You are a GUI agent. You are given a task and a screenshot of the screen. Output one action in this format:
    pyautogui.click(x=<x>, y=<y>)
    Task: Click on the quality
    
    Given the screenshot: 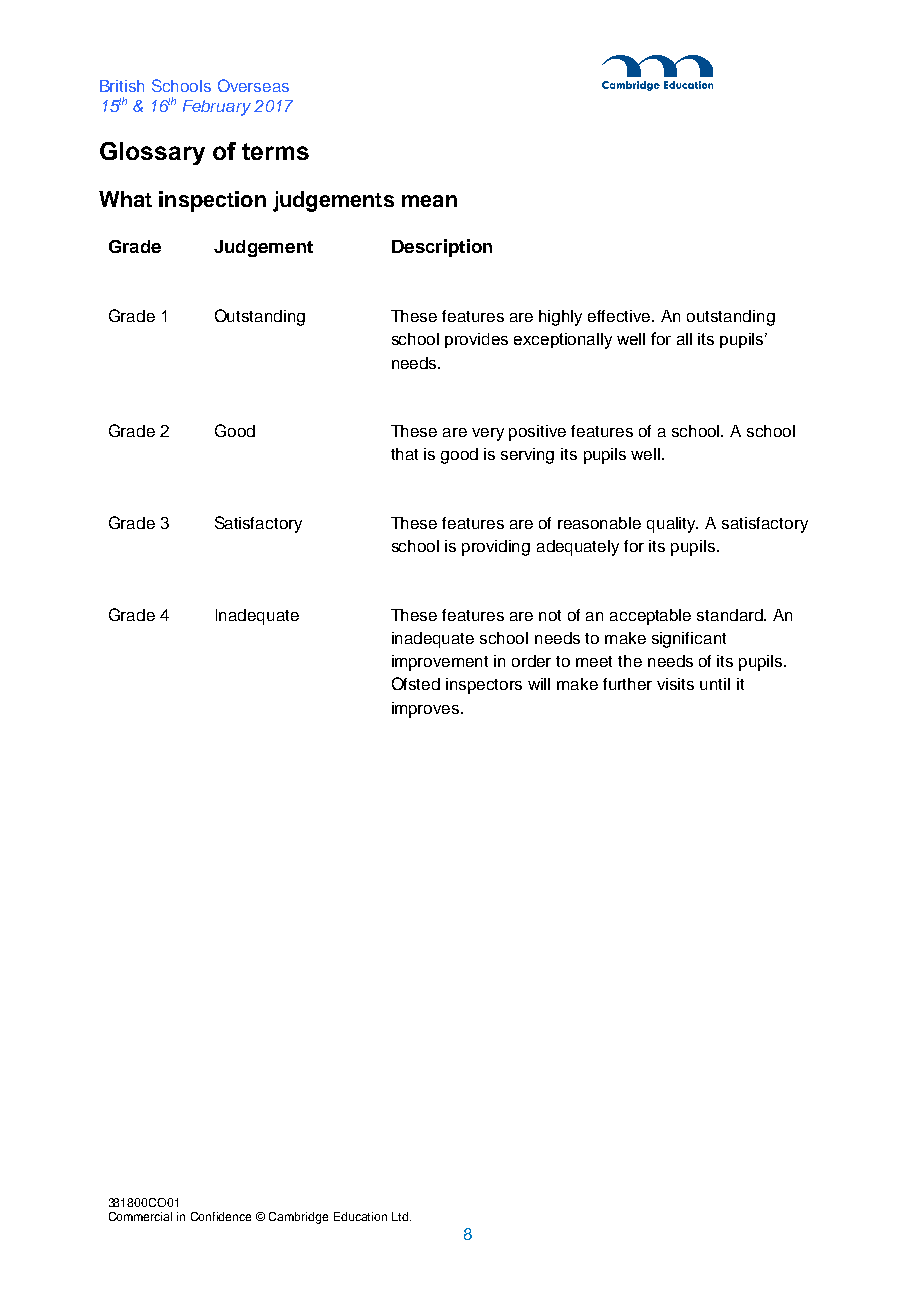 What is the action you would take?
    pyautogui.click(x=672, y=525)
